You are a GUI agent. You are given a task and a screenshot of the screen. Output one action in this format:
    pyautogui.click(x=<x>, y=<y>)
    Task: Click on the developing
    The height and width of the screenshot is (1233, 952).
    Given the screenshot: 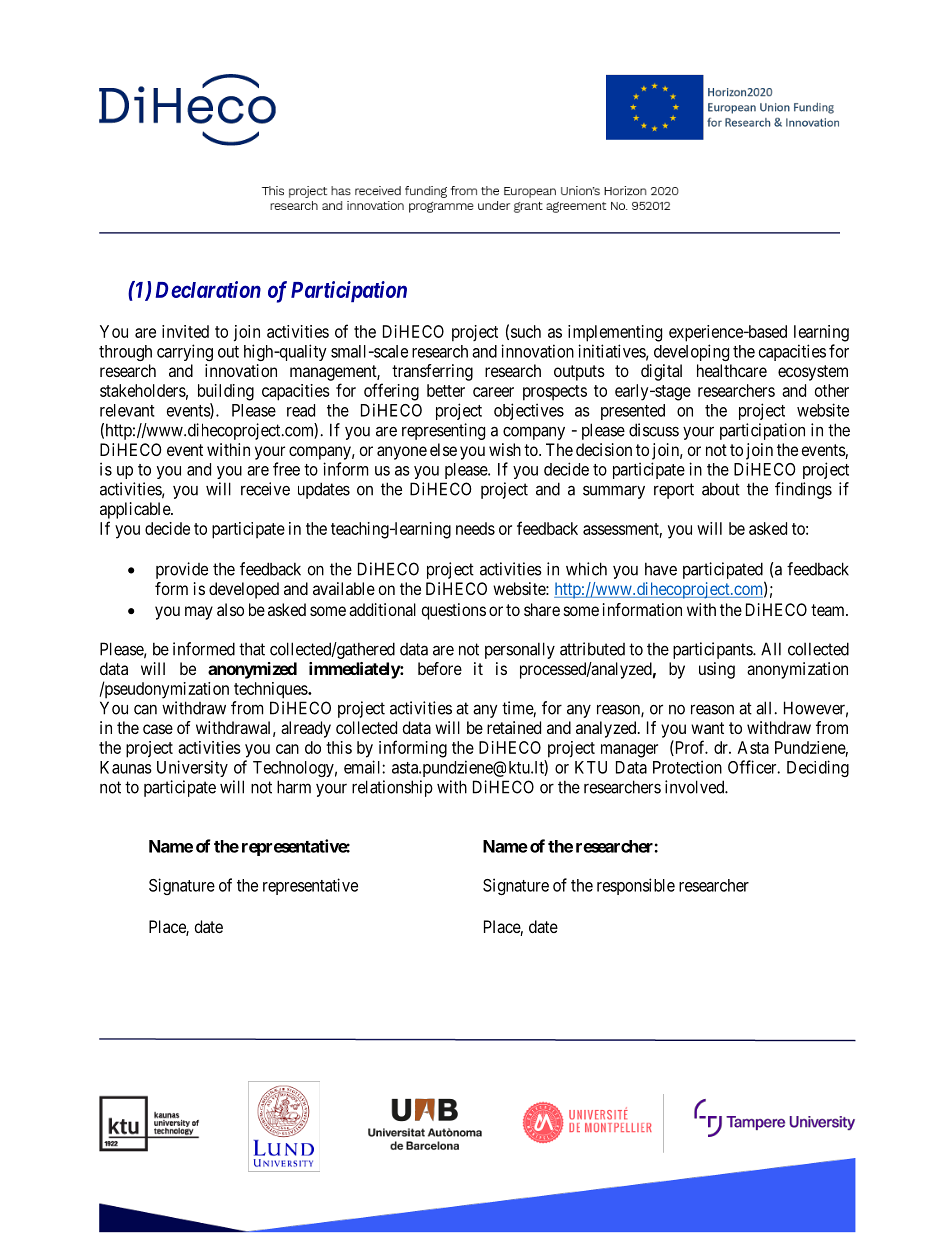 What is the action you would take?
    pyautogui.click(x=691, y=352)
